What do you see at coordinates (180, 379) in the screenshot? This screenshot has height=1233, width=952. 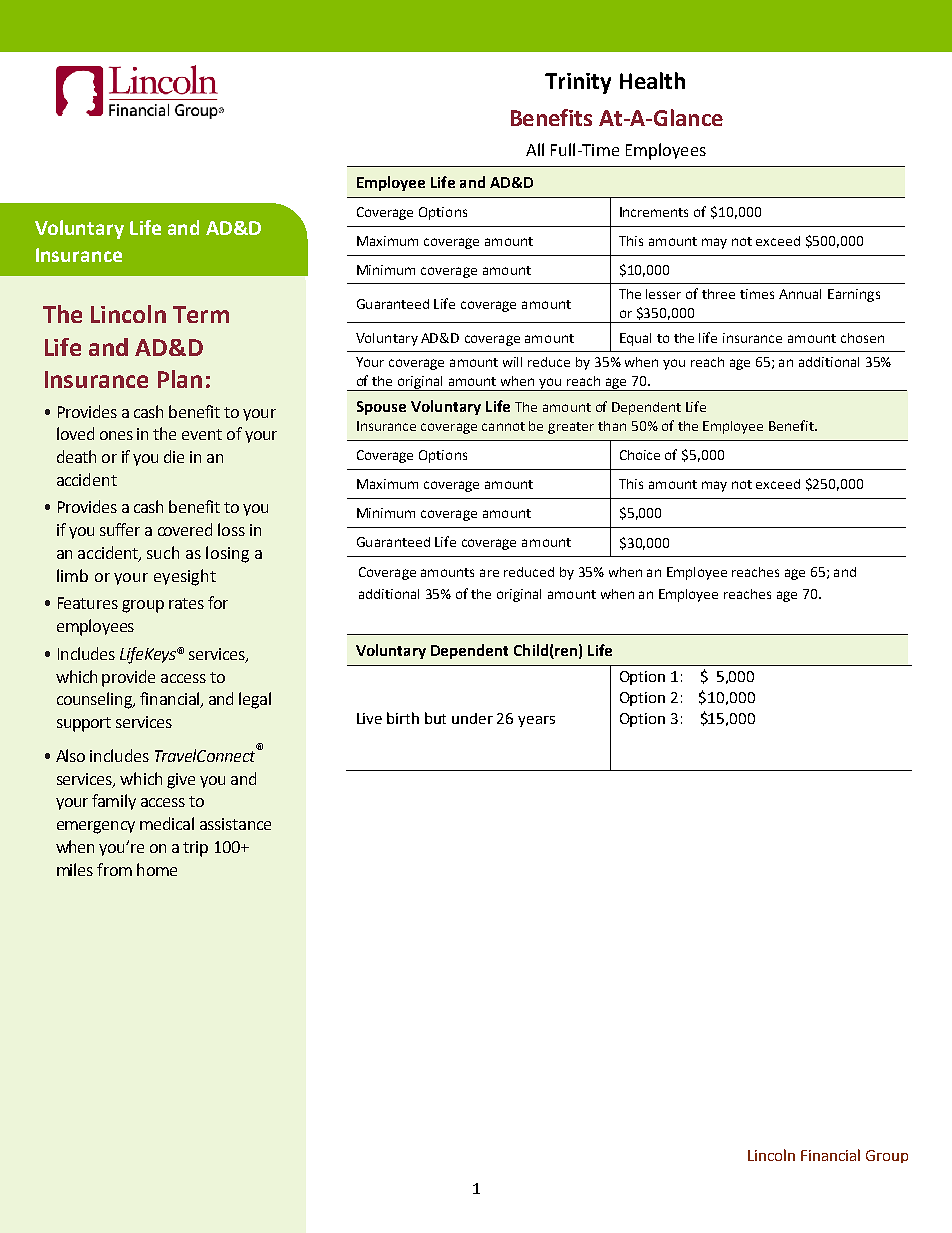 I see `Plan` at bounding box center [180, 379].
